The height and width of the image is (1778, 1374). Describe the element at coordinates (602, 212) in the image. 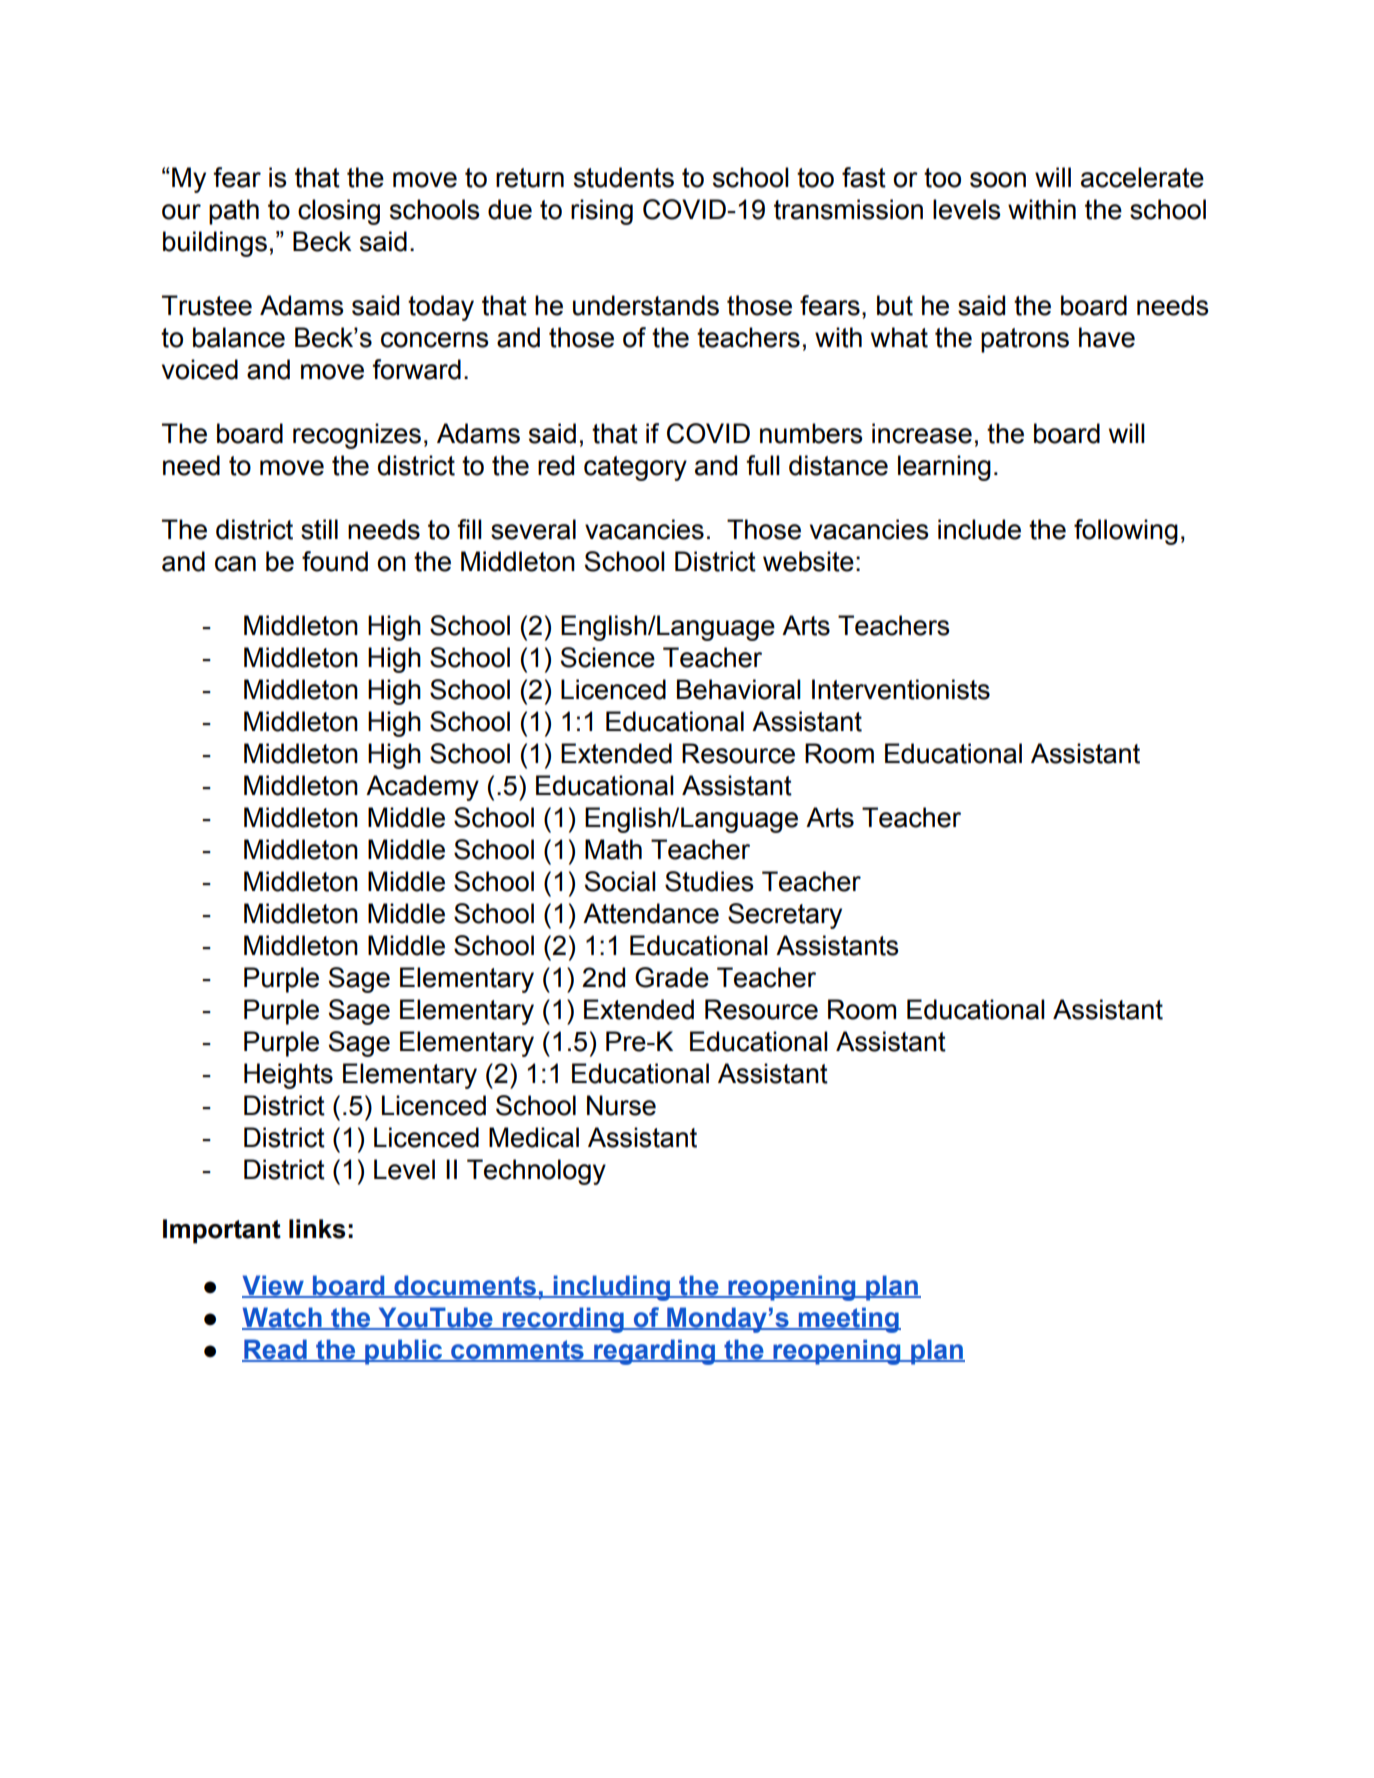

I see `rising` at that location.
